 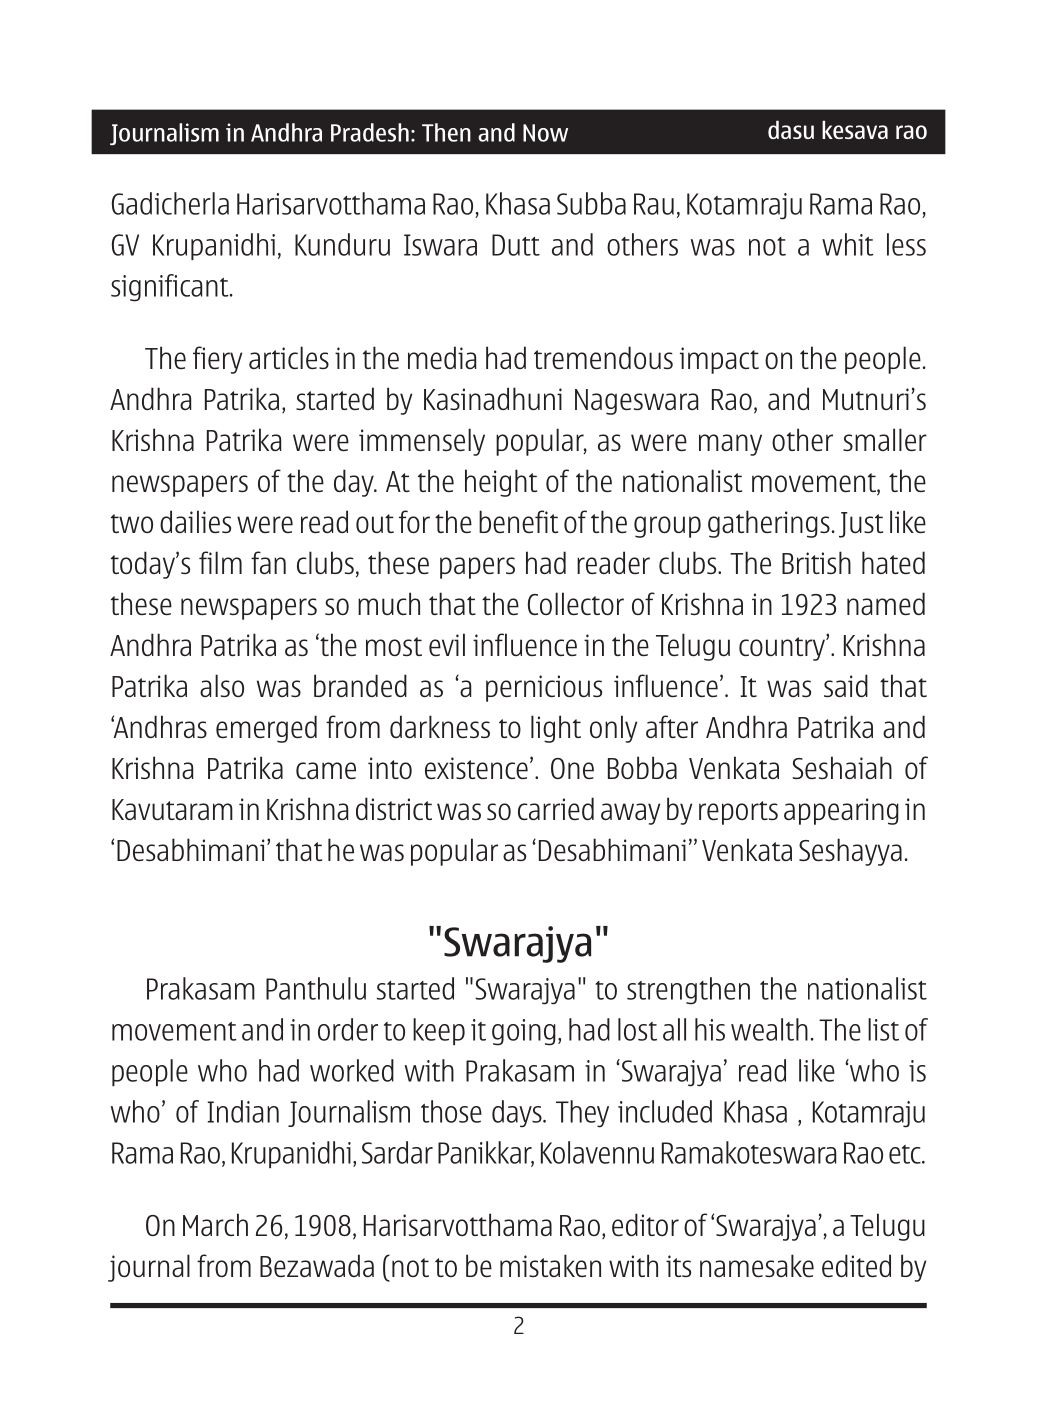 What do you see at coordinates (544, 688) in the screenshot?
I see `pernicious` at bounding box center [544, 688].
